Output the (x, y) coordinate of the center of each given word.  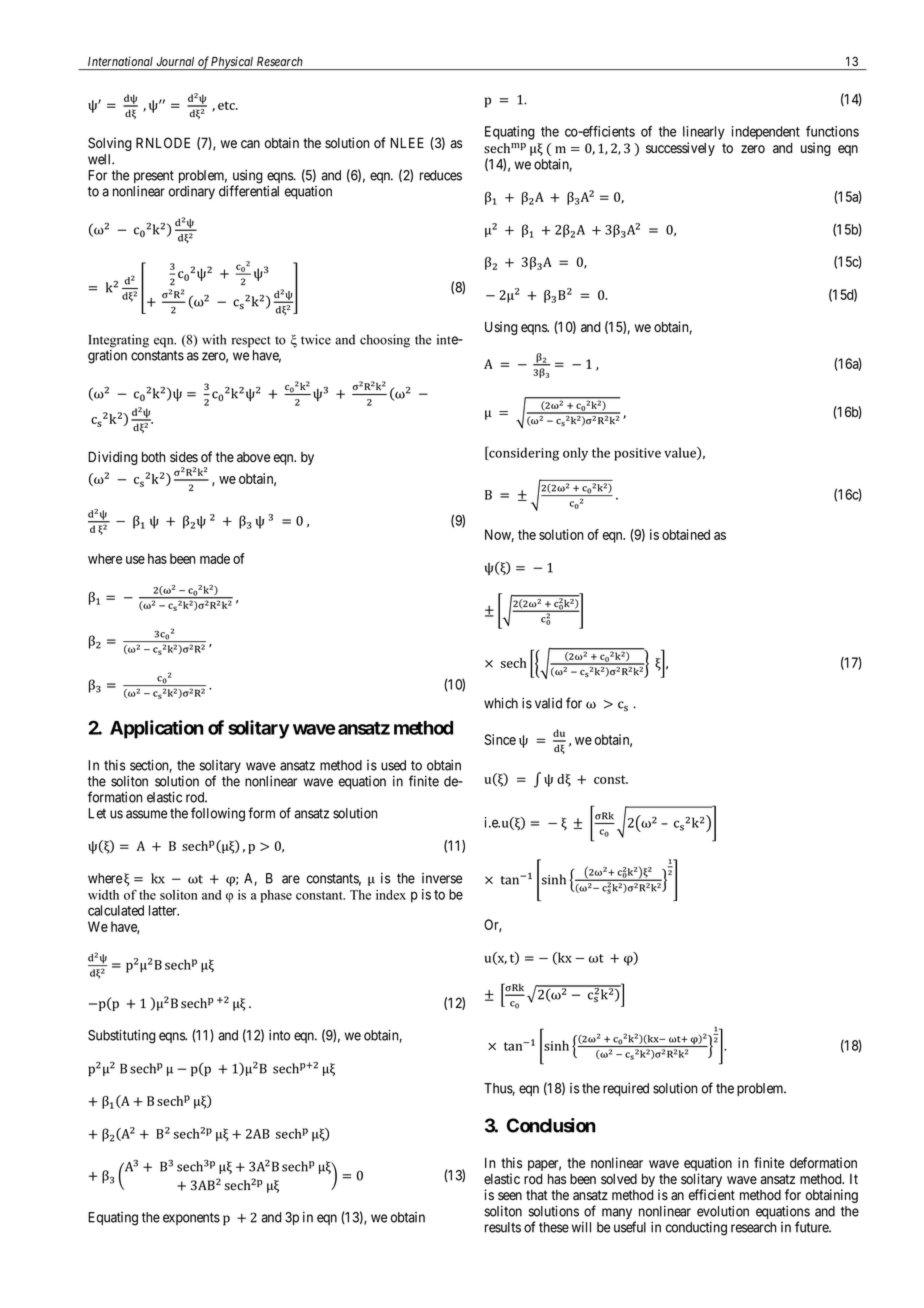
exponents (191, 1218)
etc (227, 105)
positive (637, 454)
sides (184, 457)
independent (766, 133)
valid (548, 703)
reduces (441, 175)
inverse (442, 878)
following (218, 814)
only (575, 454)
